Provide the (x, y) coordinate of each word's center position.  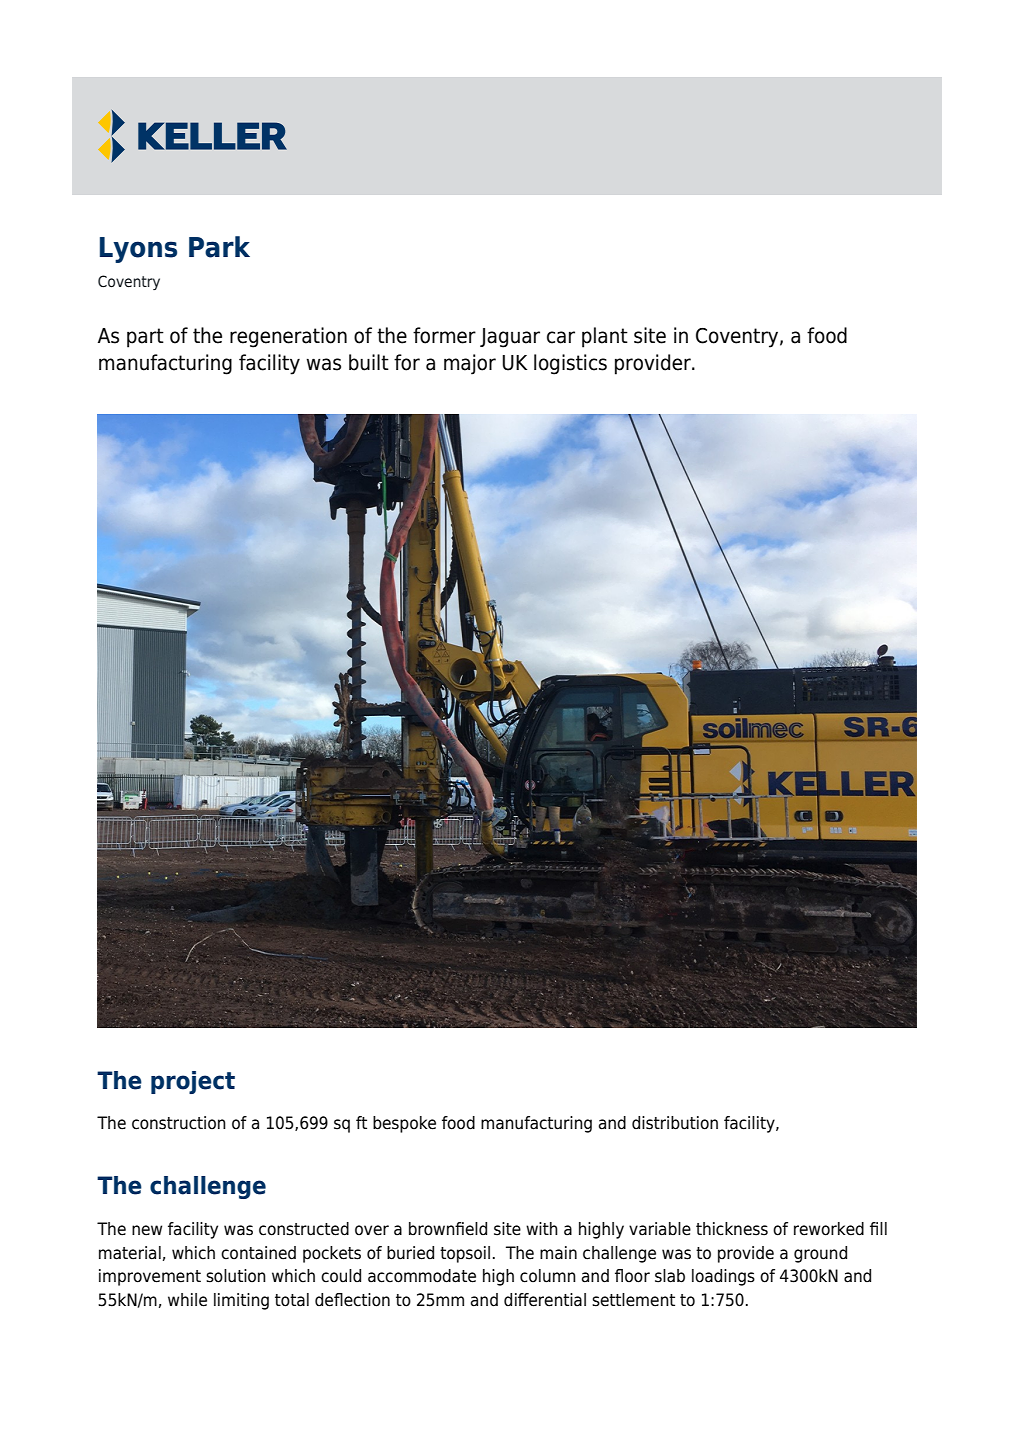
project (193, 1082)
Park (219, 247)
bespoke (404, 1124)
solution (236, 1276)
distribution (675, 1123)
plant (605, 337)
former (444, 335)
